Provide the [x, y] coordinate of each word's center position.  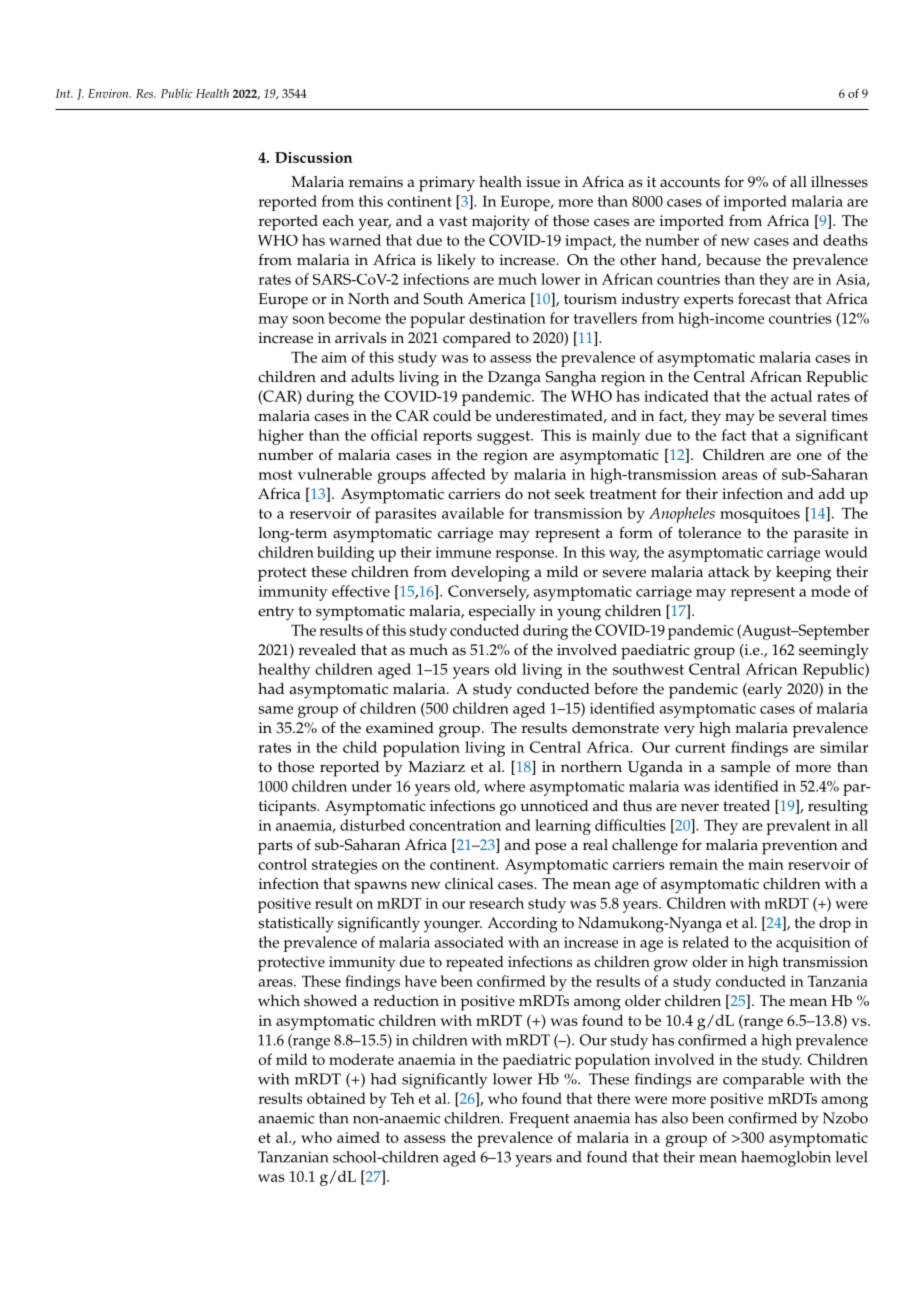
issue [543, 182]
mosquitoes [760, 515]
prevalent [798, 827]
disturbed [372, 825]
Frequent [539, 1120]
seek [570, 494]
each [338, 221]
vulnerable [335, 474]
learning [563, 827]
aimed [358, 1137]
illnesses [839, 182]
